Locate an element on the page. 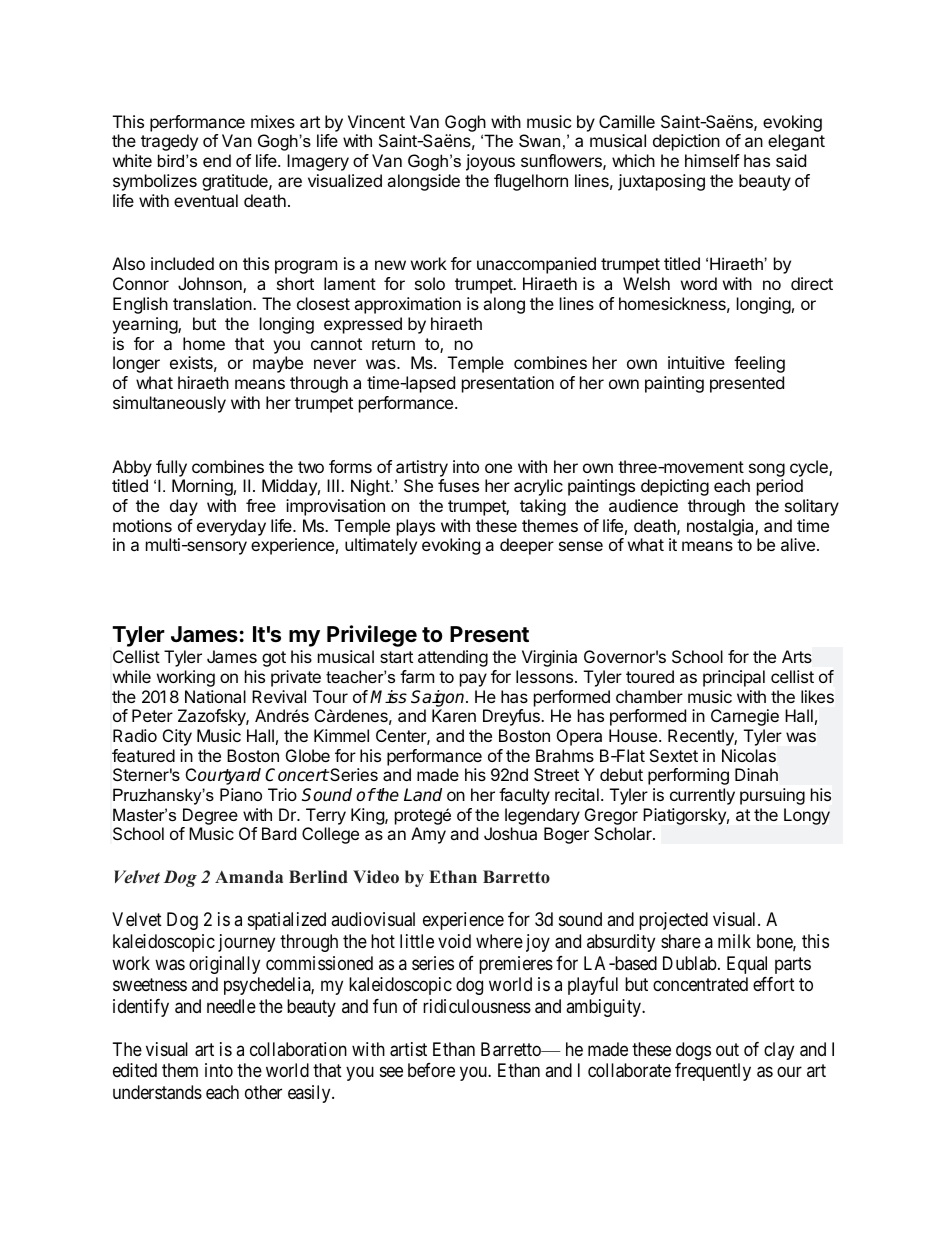 The width and height of the document is (952, 1233). joyous is located at coordinates (490, 162).
